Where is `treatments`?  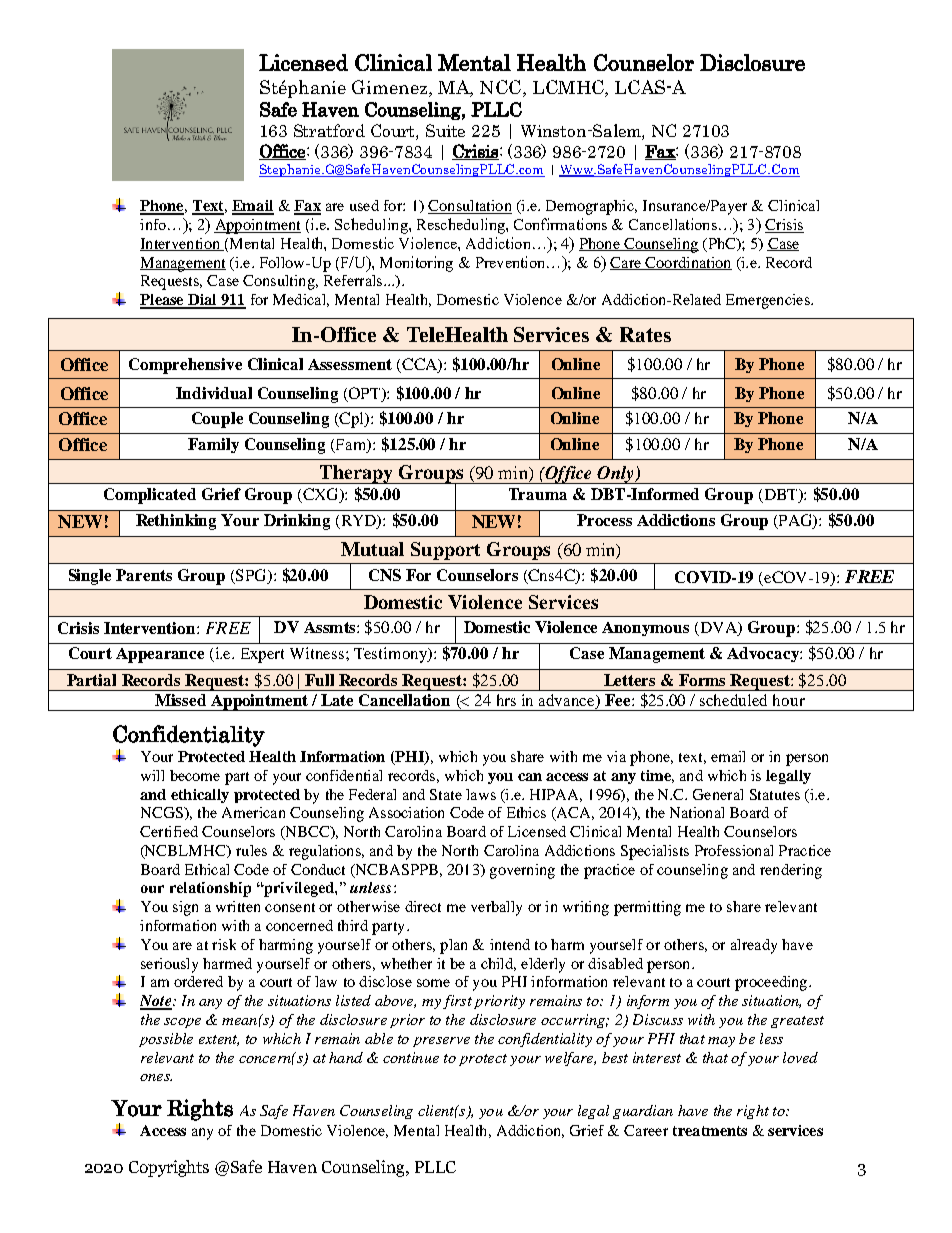 treatments is located at coordinates (710, 1131).
